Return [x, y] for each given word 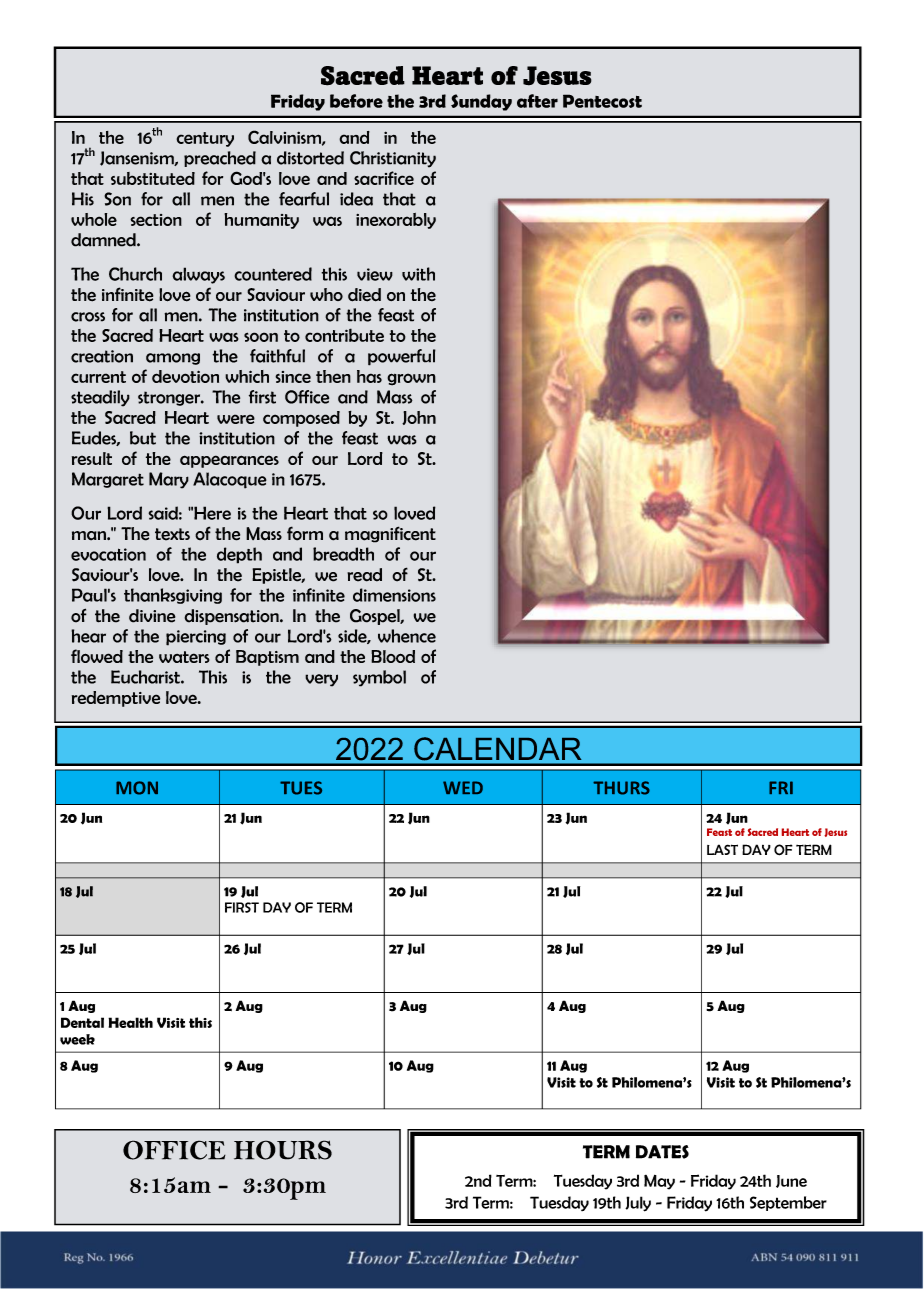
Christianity [393, 159]
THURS [621, 788]
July [638, 1204]
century [205, 139]
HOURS [283, 1150]
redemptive [116, 699]
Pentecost [602, 101]
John [419, 418]
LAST [722, 849]
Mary [169, 480]
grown [411, 379]
